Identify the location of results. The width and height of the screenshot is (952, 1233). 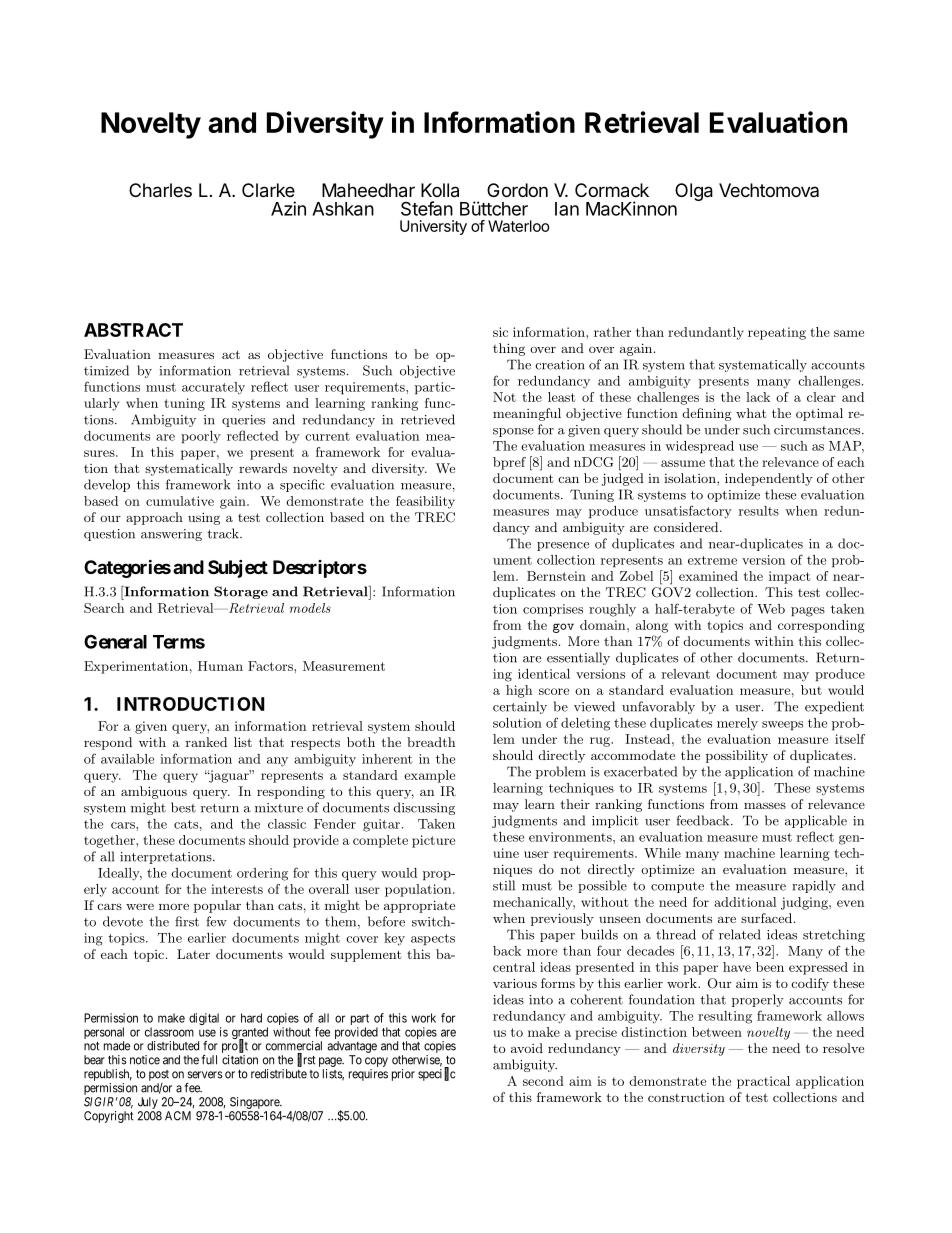
(759, 511).
